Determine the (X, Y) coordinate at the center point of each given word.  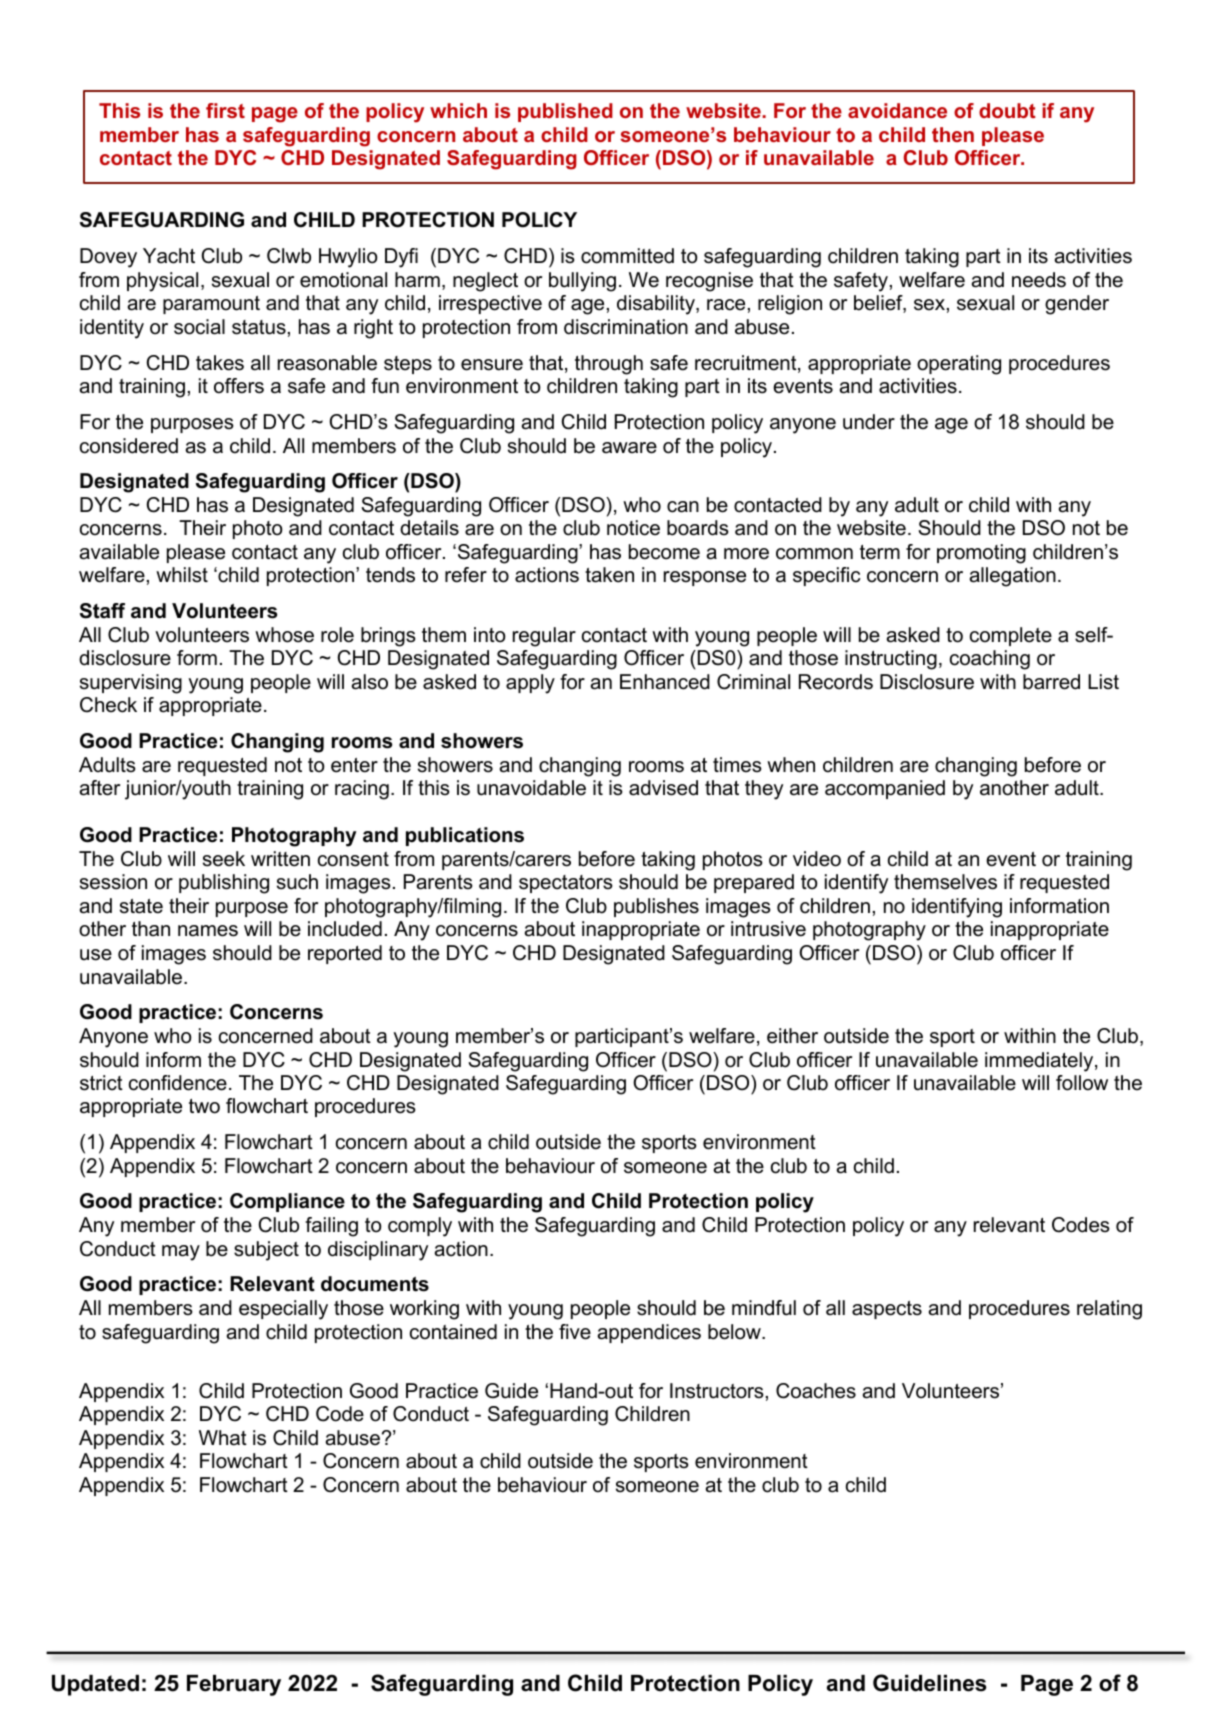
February (234, 1685)
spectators (566, 884)
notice (633, 528)
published (565, 112)
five (575, 1332)
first (225, 110)
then (953, 134)
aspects (887, 1310)
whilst (182, 575)
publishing (224, 884)
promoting (981, 554)
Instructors (717, 1391)
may (181, 1253)
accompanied (885, 789)
